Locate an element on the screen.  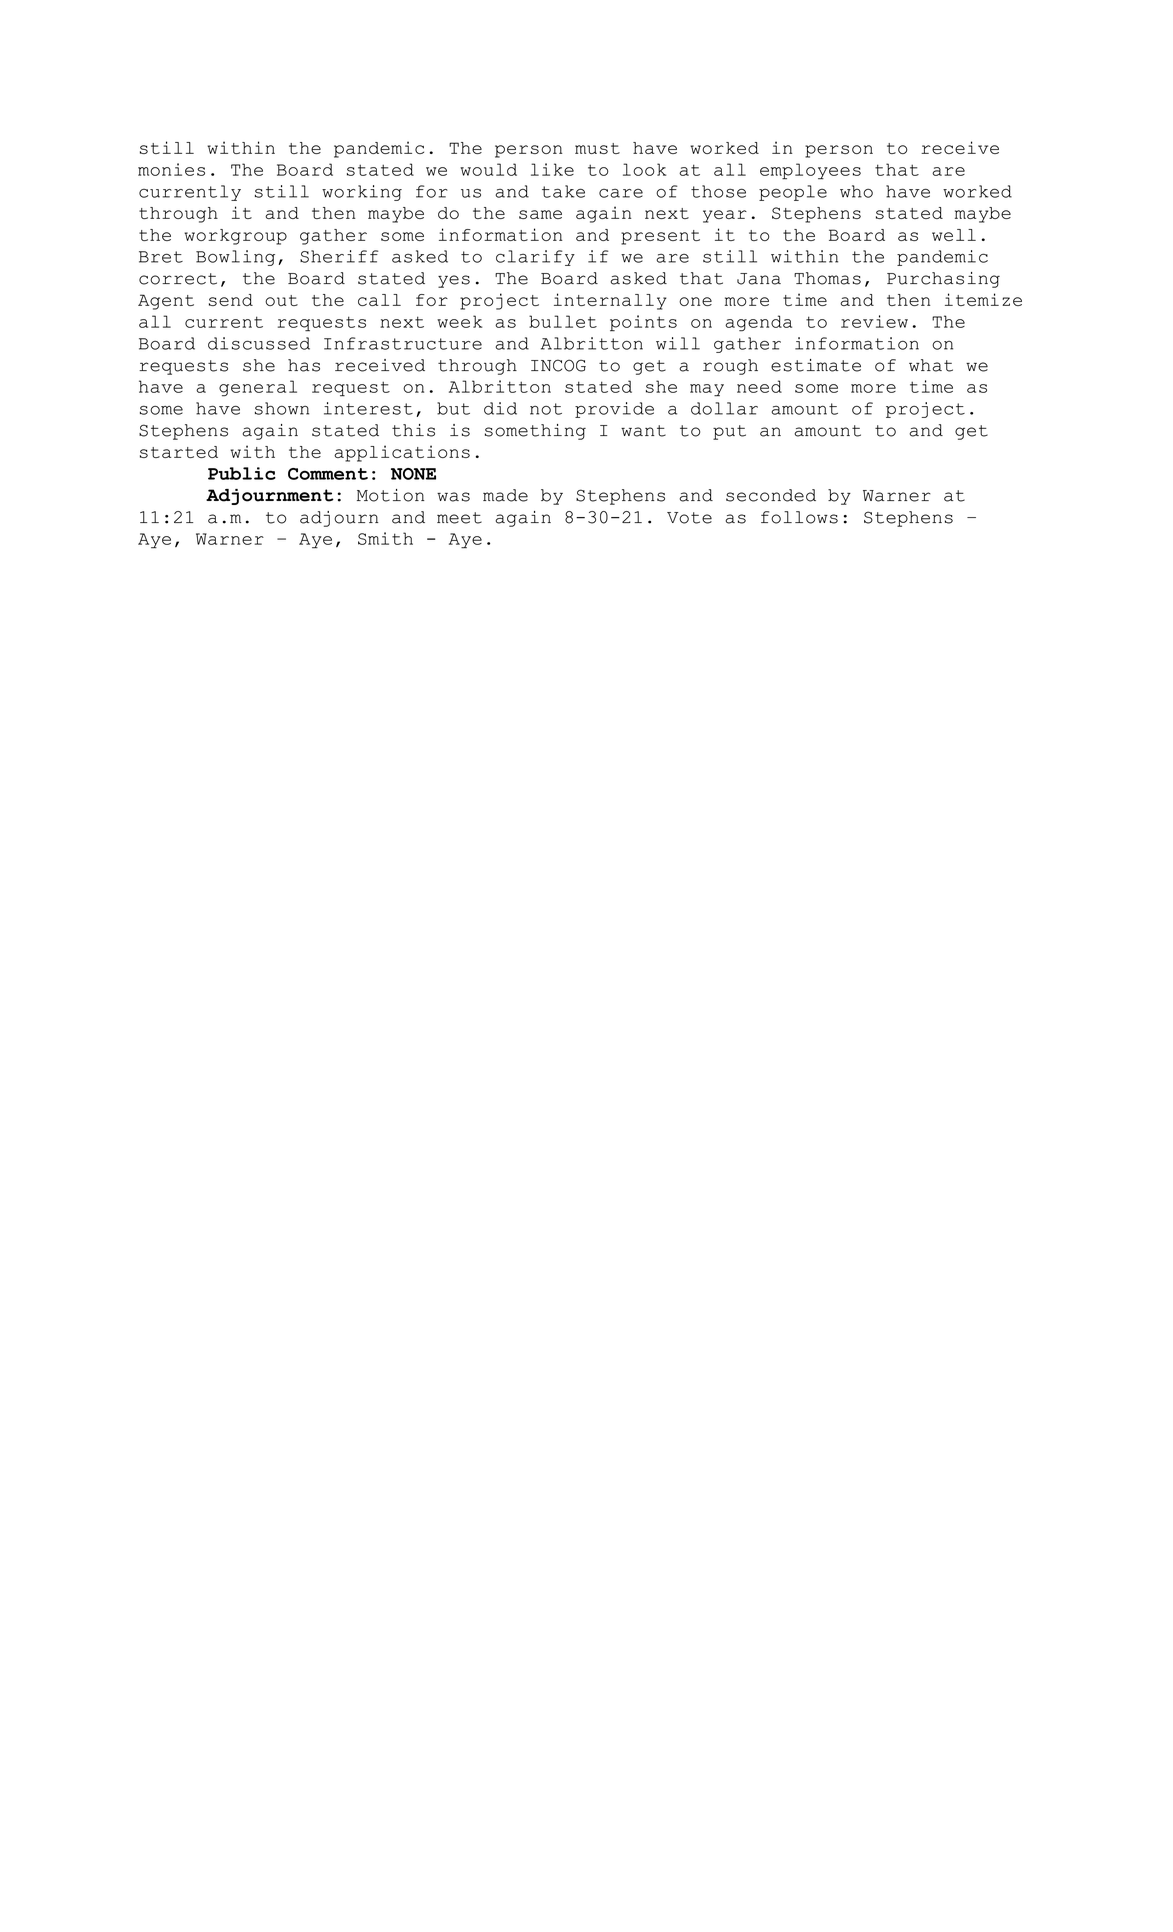
Smith is located at coordinates (385, 538).
